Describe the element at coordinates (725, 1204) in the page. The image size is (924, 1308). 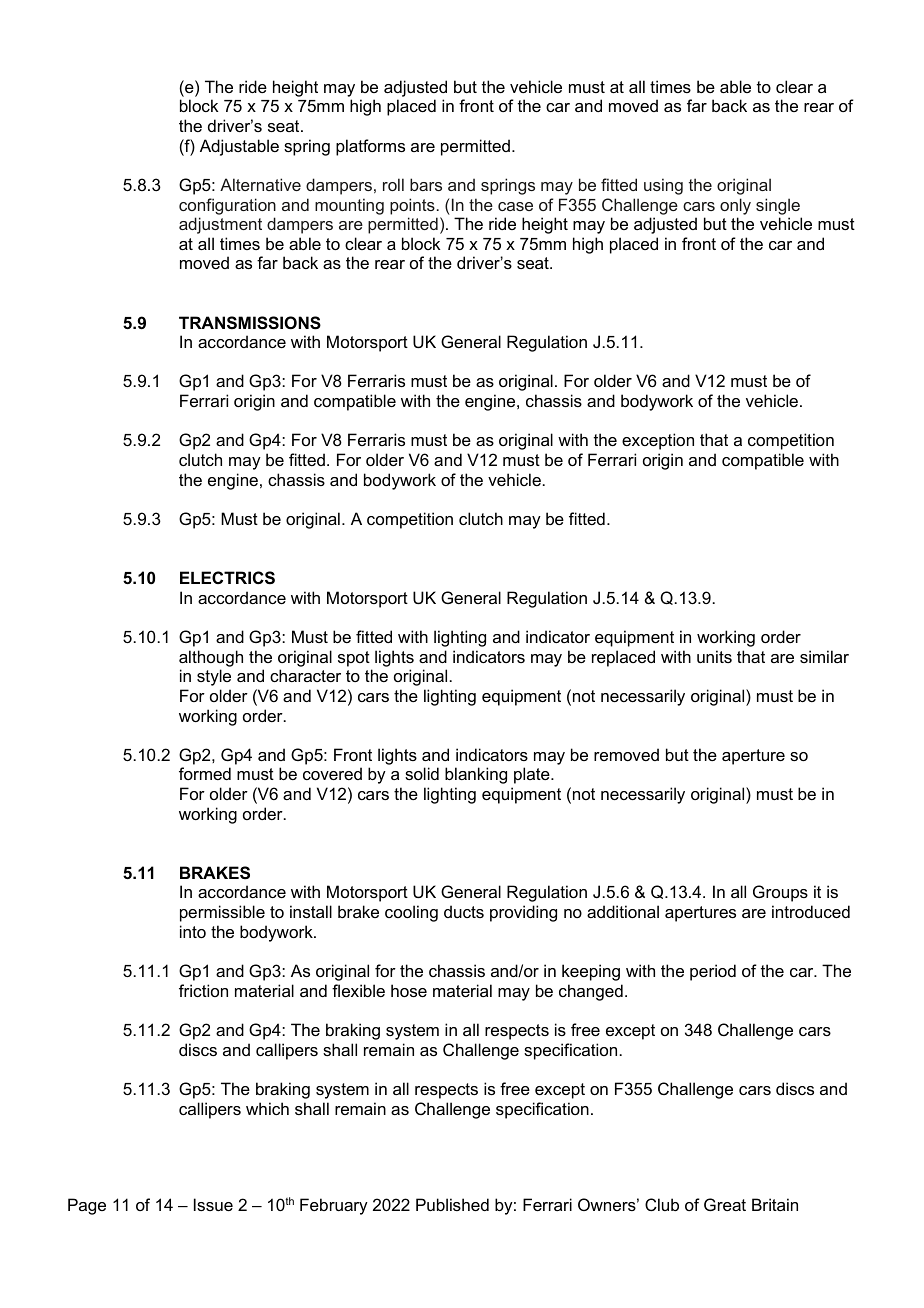
I see `Great` at that location.
